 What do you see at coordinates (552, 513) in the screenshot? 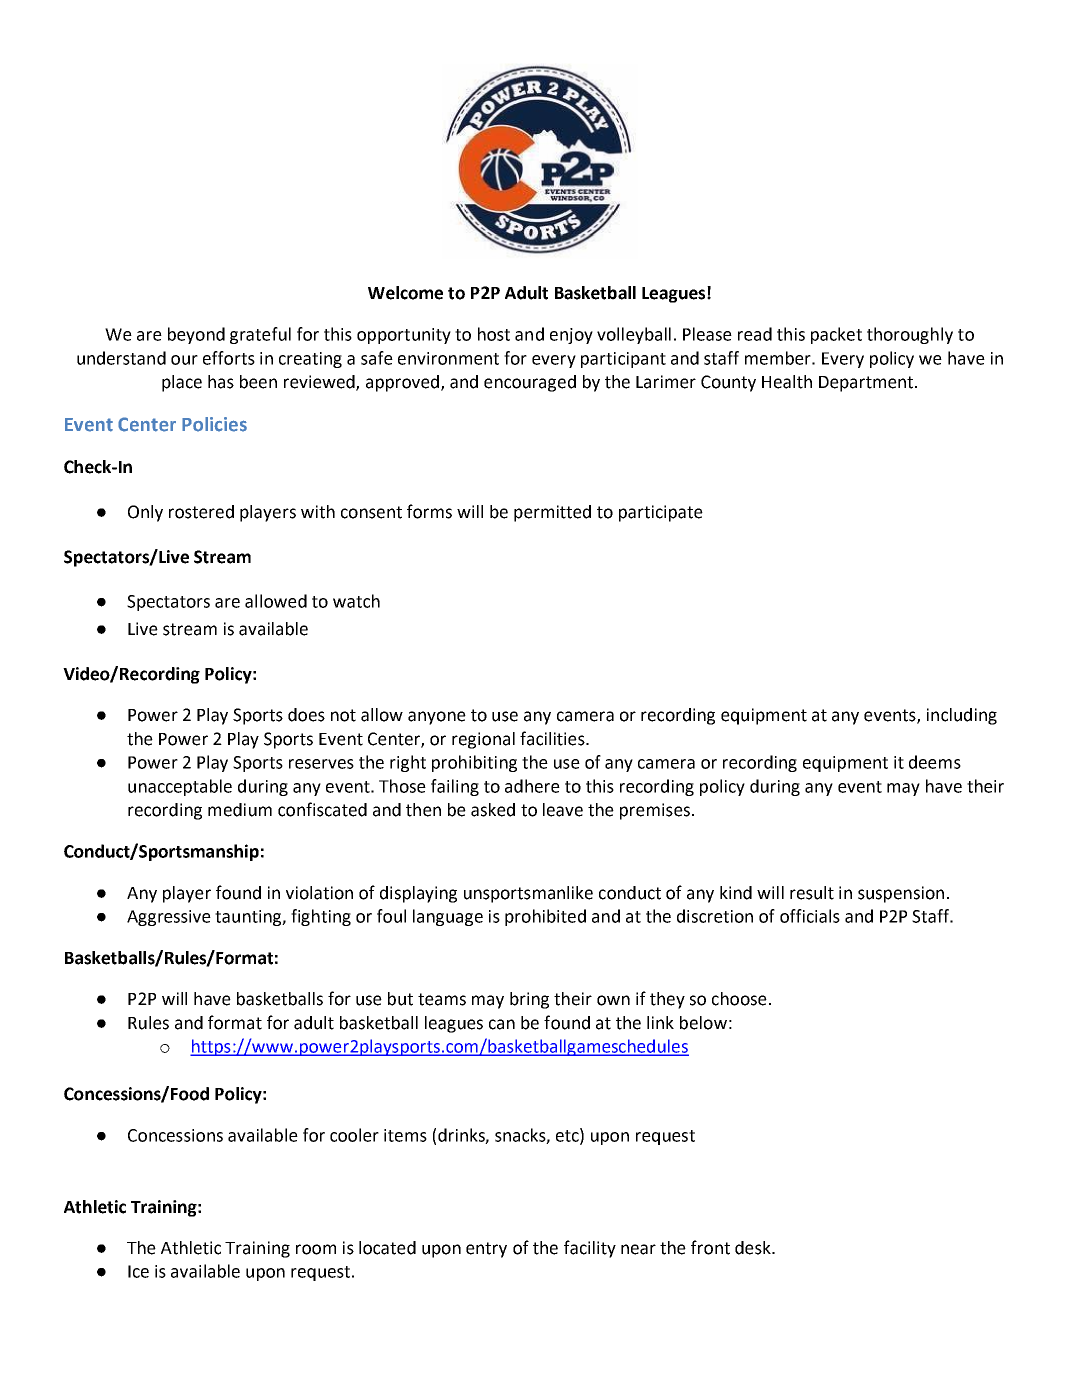
I see `permitted` at bounding box center [552, 513].
